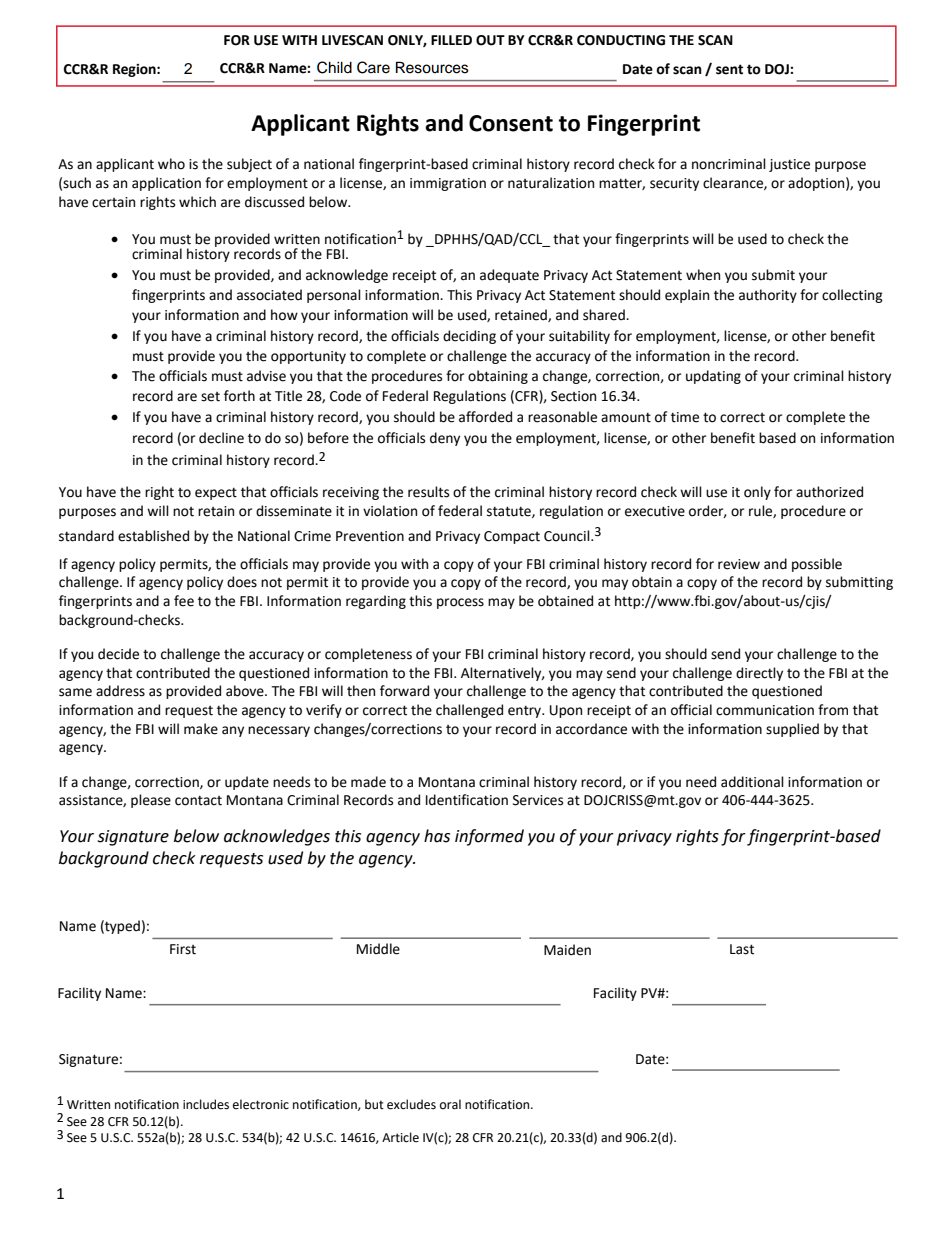 Image resolution: width=952 pixels, height=1233 pixels. Describe the element at coordinates (450, 1104) in the screenshot. I see `oral` at that location.
